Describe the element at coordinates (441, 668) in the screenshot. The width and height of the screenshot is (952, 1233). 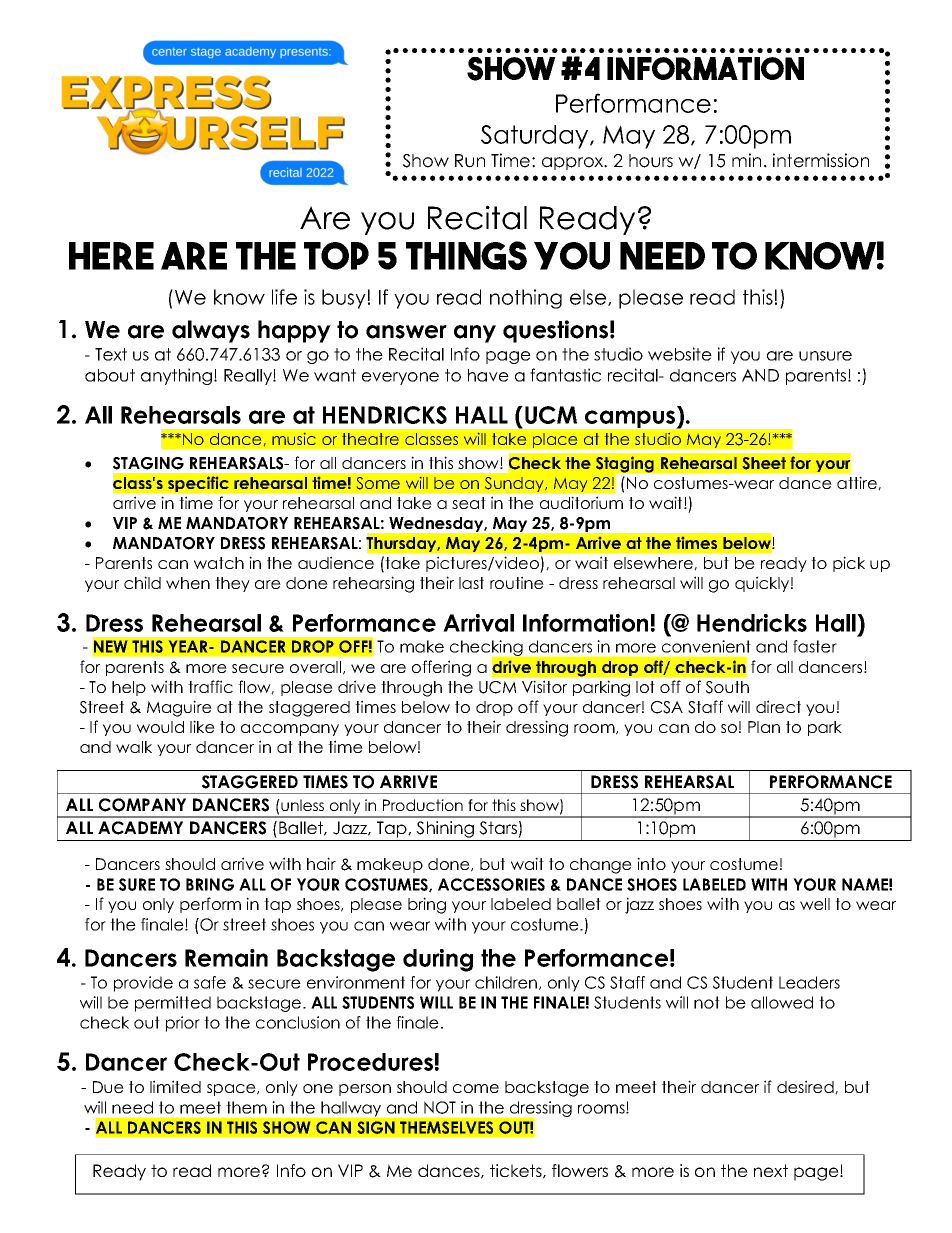
I see `offering` at that location.
